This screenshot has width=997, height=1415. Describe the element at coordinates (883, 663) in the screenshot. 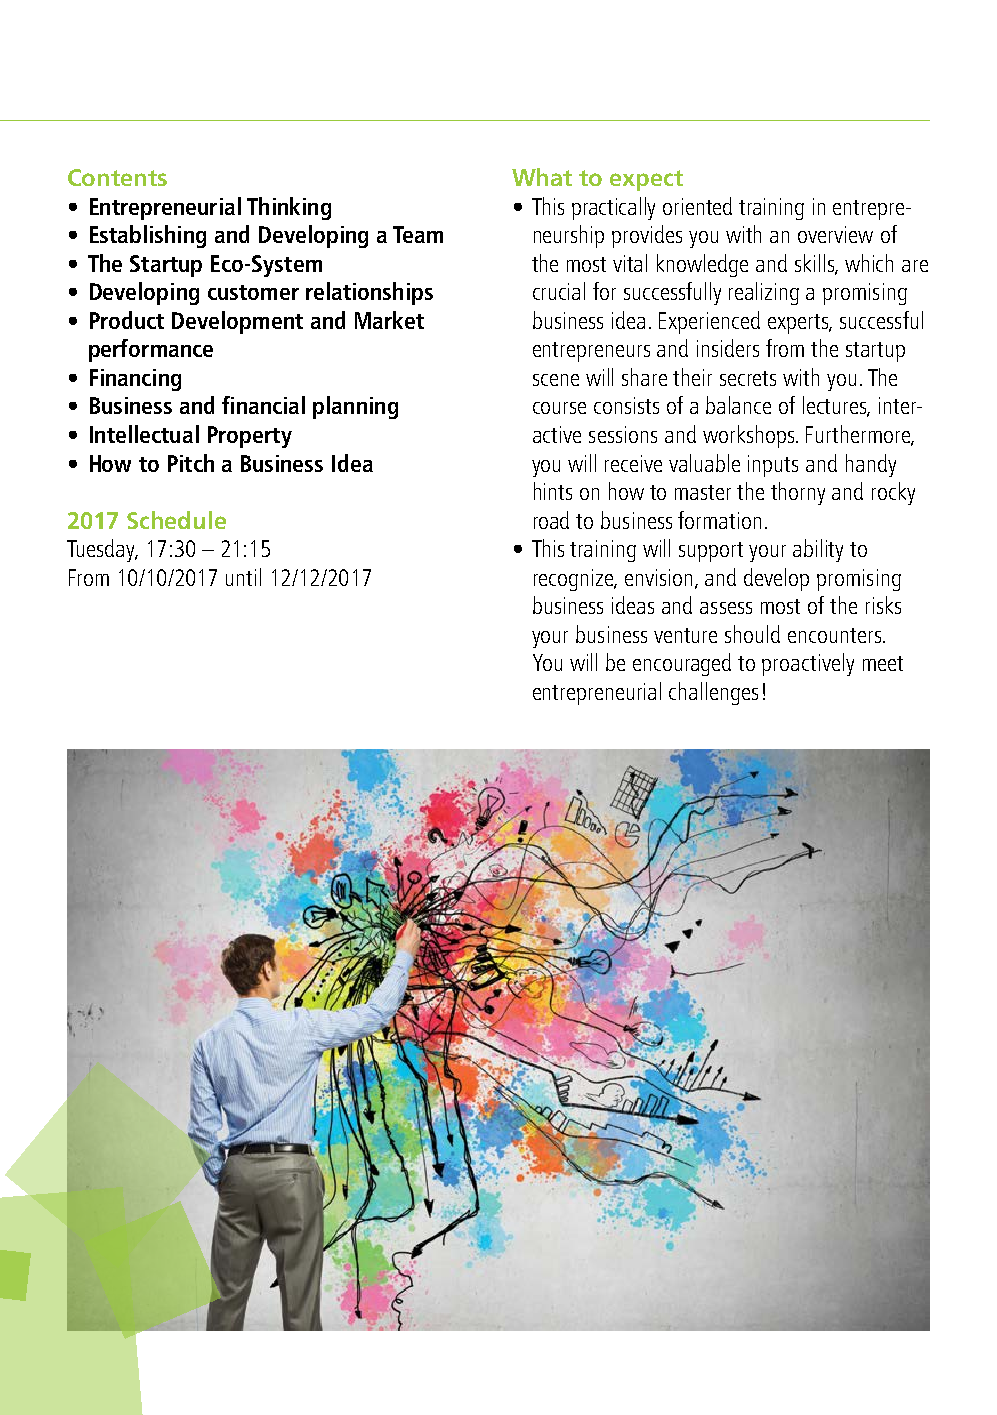

I see `meet` at that location.
